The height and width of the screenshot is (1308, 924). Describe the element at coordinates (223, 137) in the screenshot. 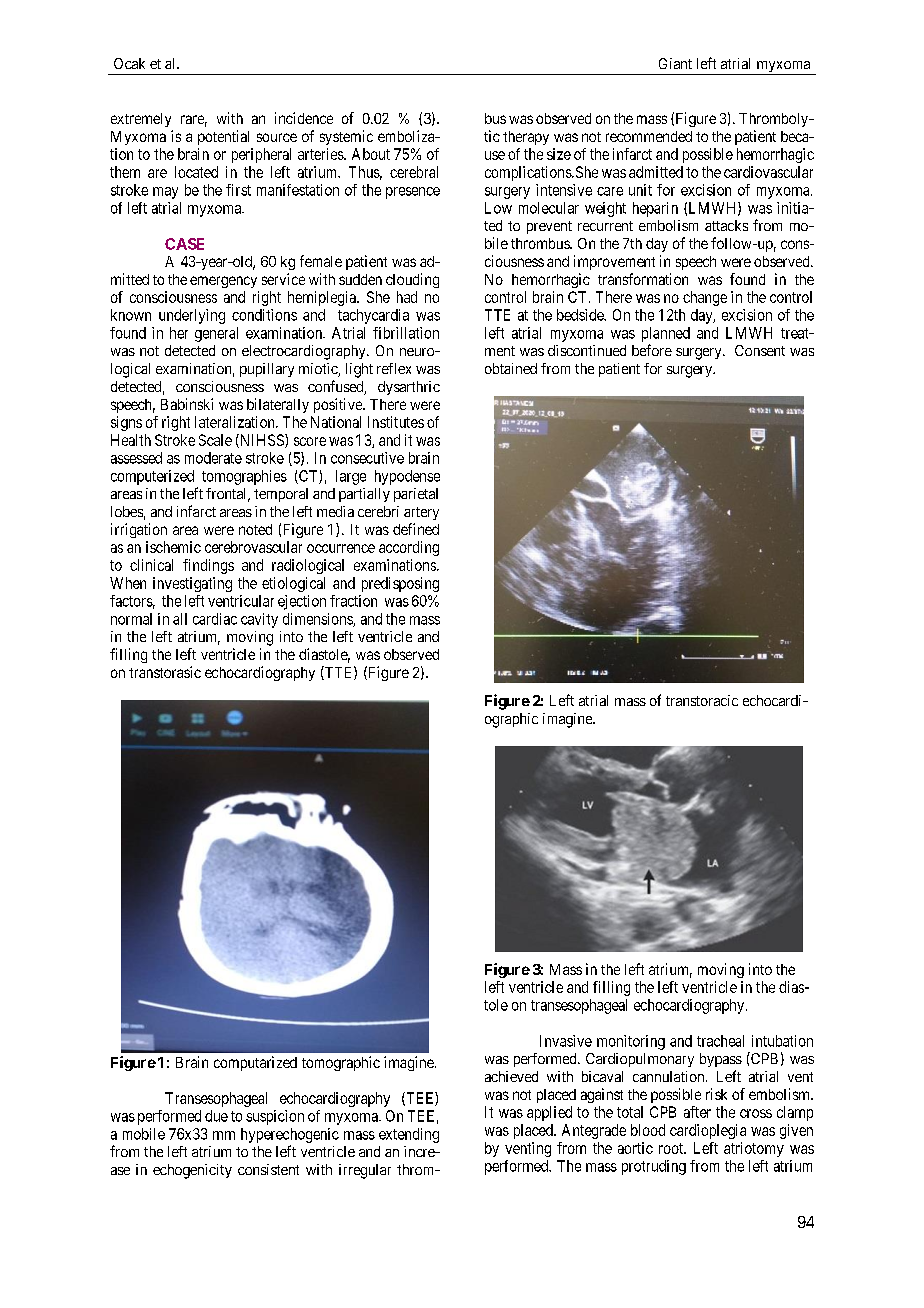

I see `potential` at that location.
